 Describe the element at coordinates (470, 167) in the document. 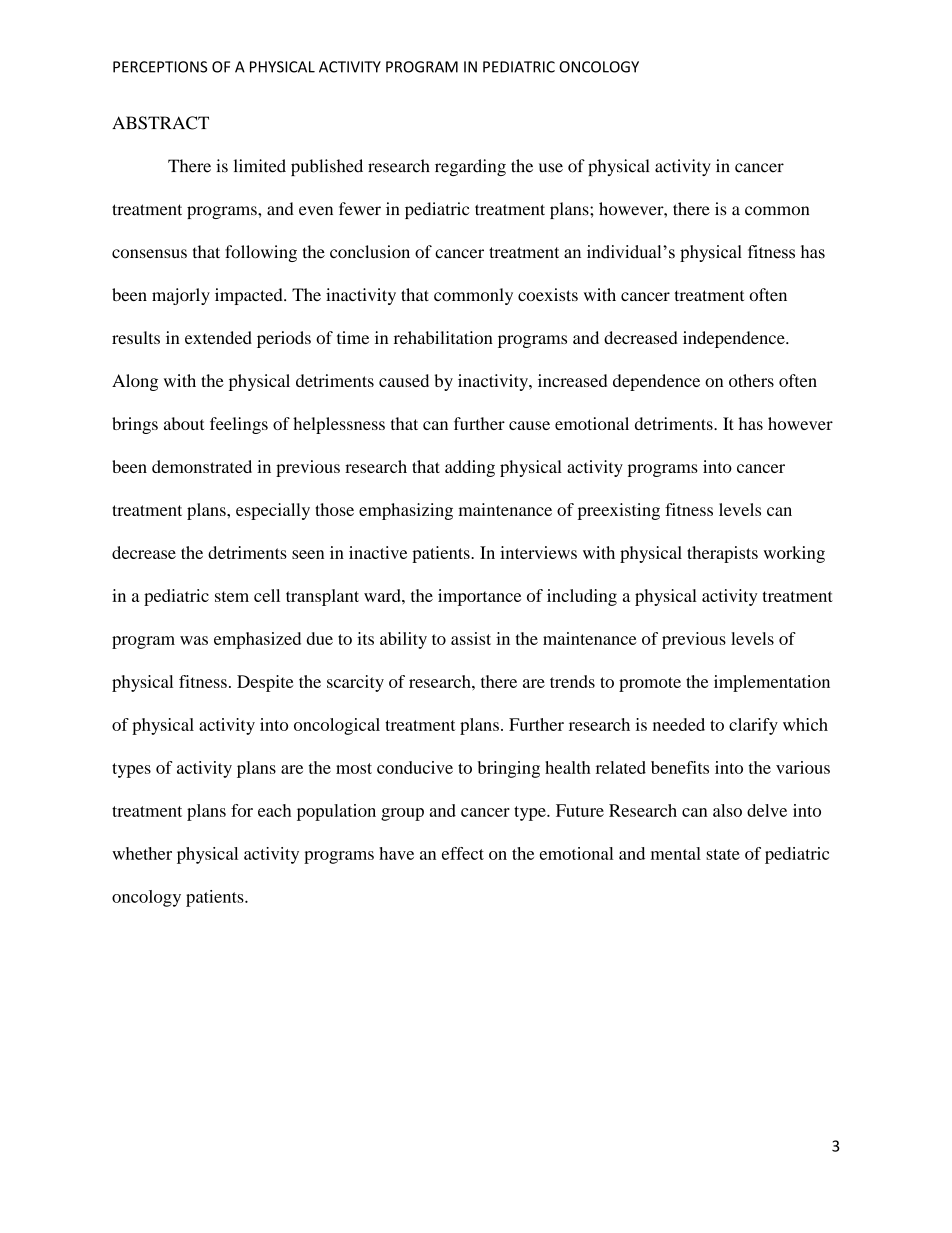

I see `regarding` at that location.
